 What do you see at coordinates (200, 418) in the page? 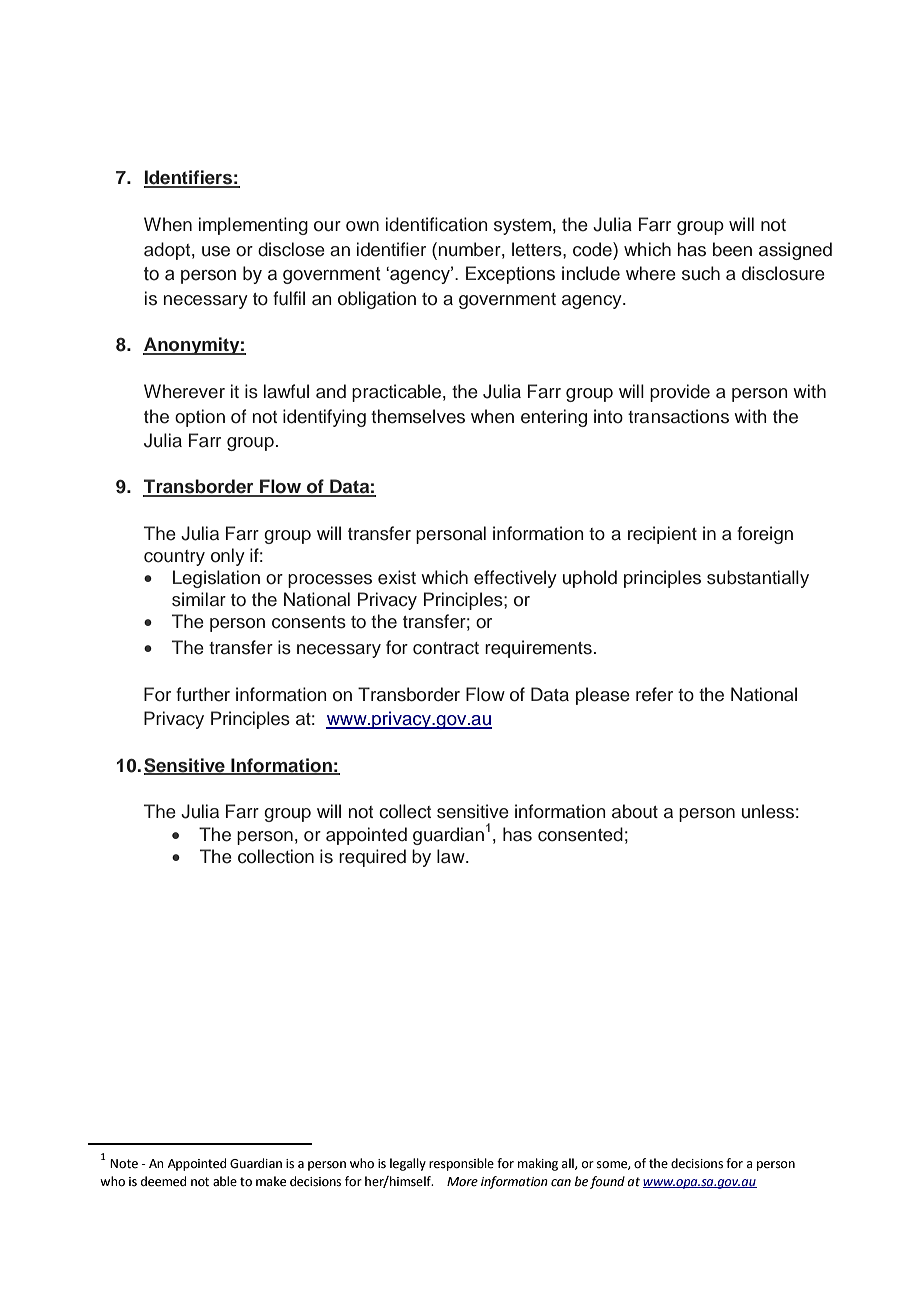
I see `option` at bounding box center [200, 418].
